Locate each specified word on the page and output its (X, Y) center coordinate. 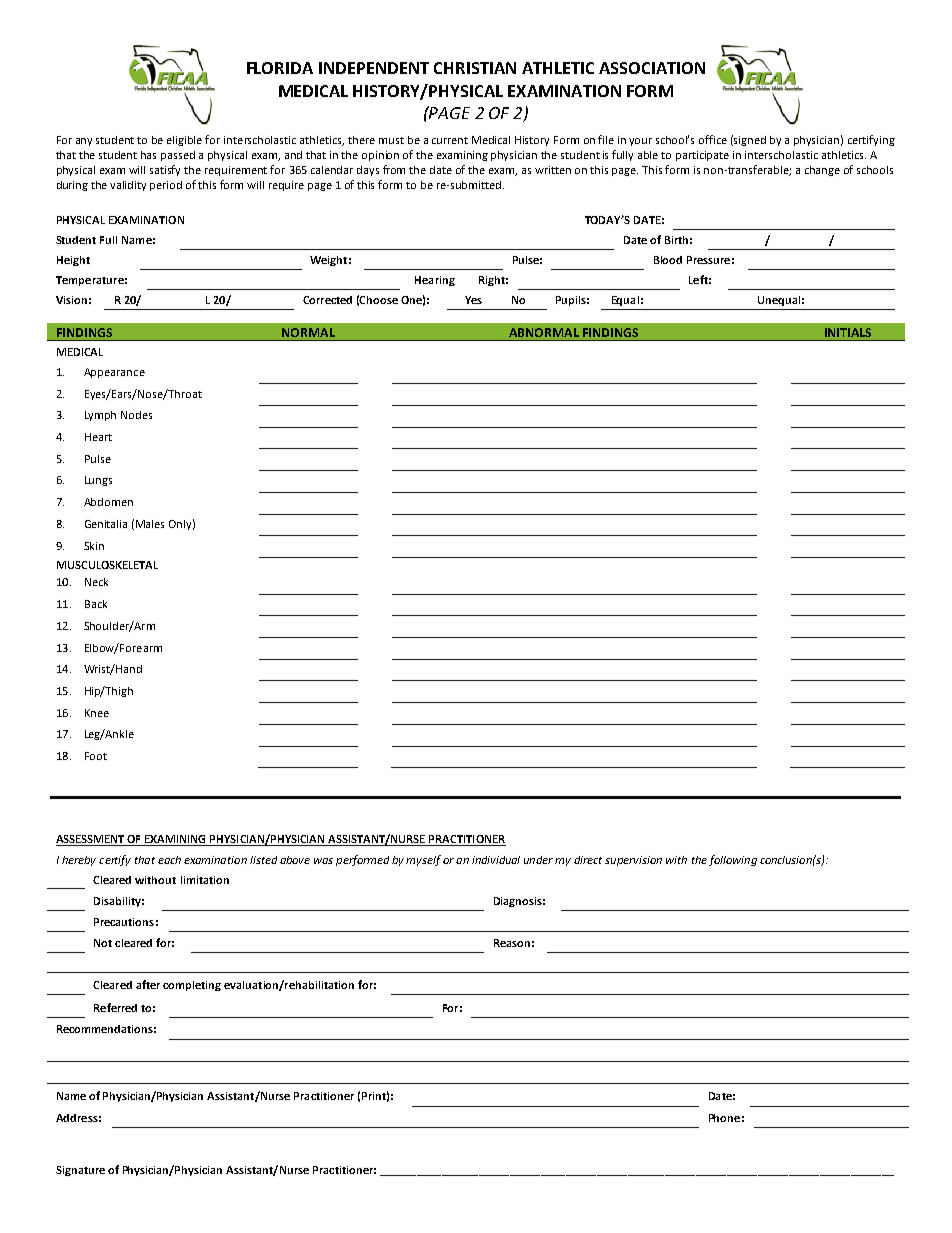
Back (96, 604)
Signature (80, 1171)
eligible (184, 141)
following (733, 860)
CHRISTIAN (475, 68)
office (713, 139)
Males (150, 524)
